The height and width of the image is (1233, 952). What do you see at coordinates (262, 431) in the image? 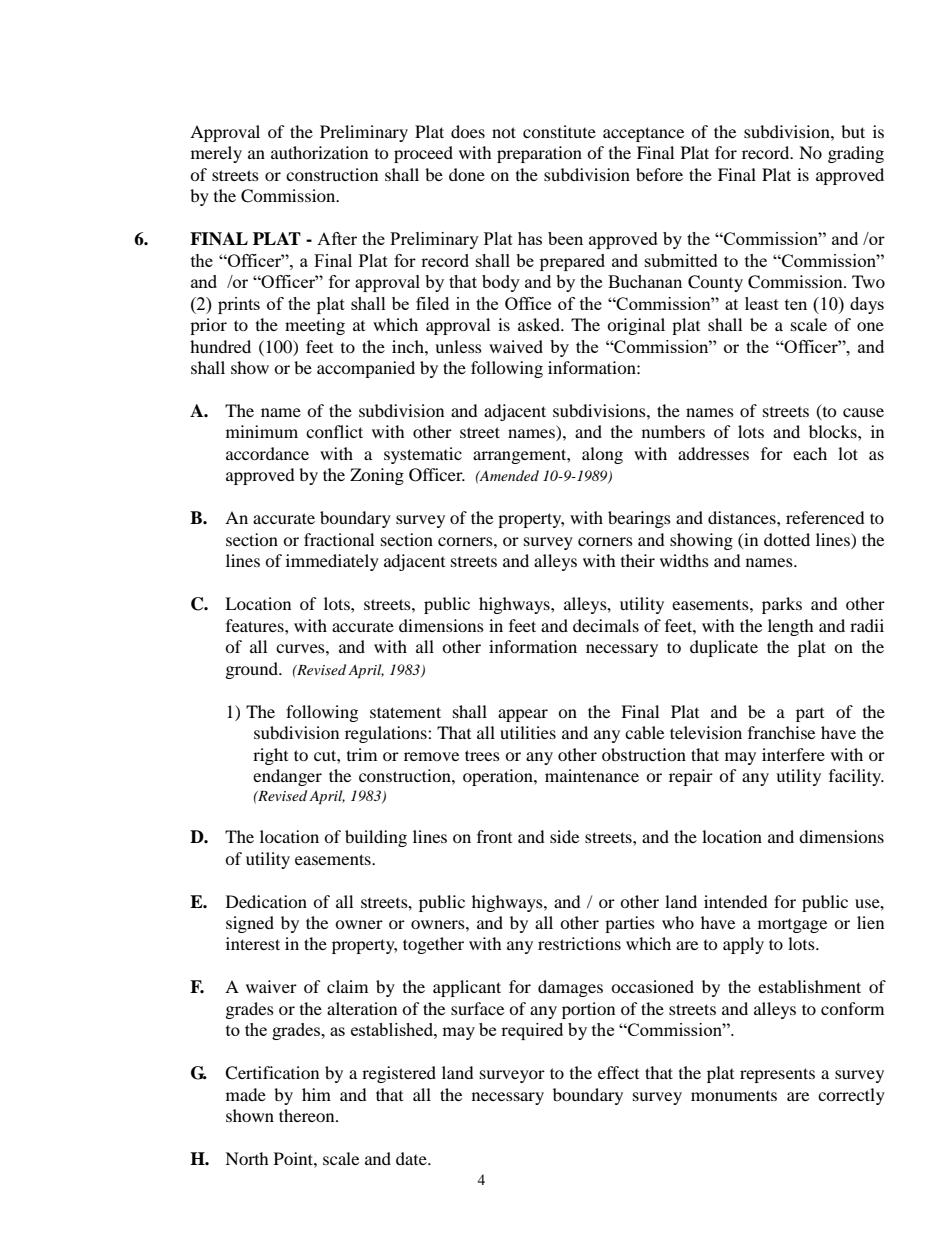
I see `minimum` at bounding box center [262, 431].
